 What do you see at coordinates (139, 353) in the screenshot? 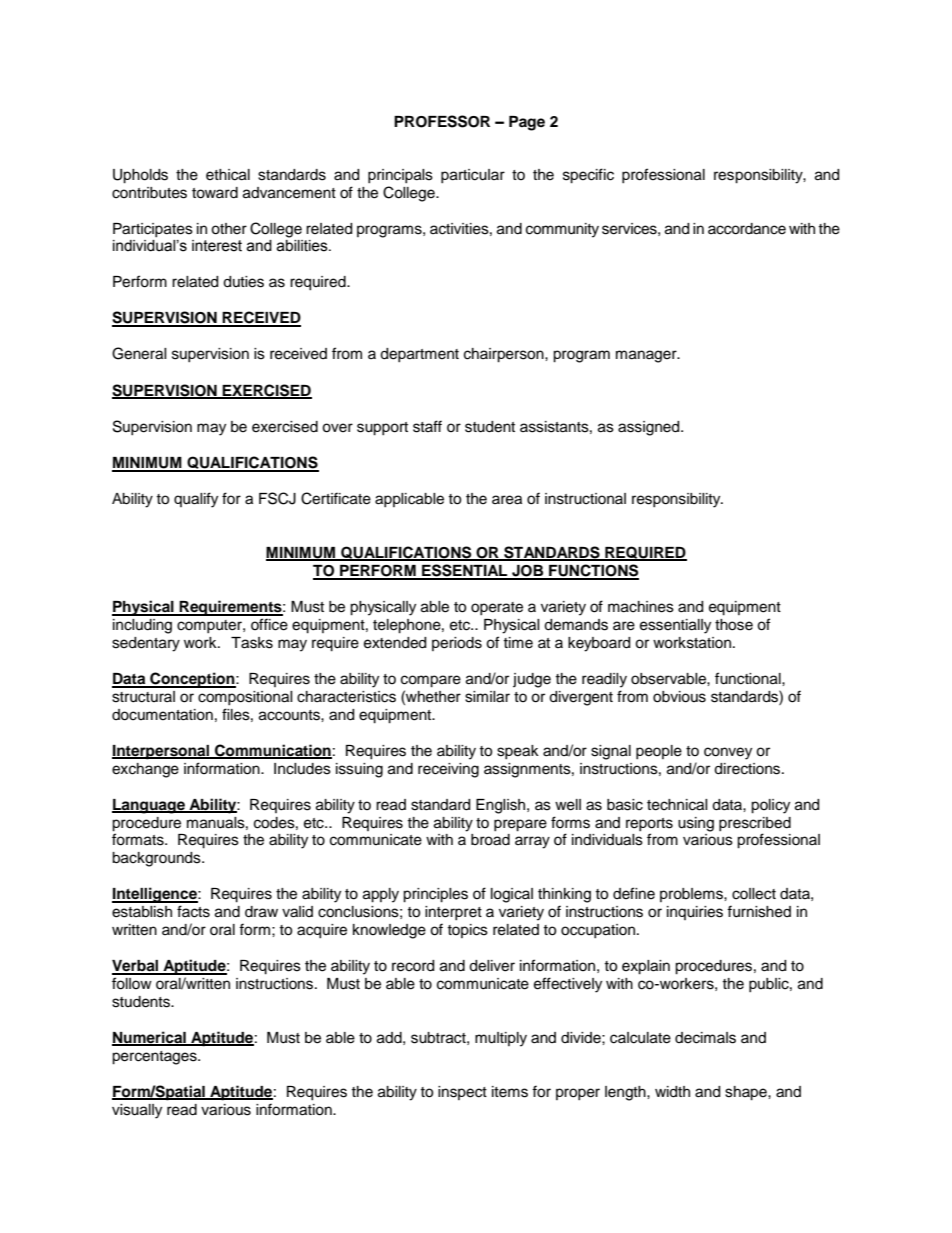
I see `General` at bounding box center [139, 353].
